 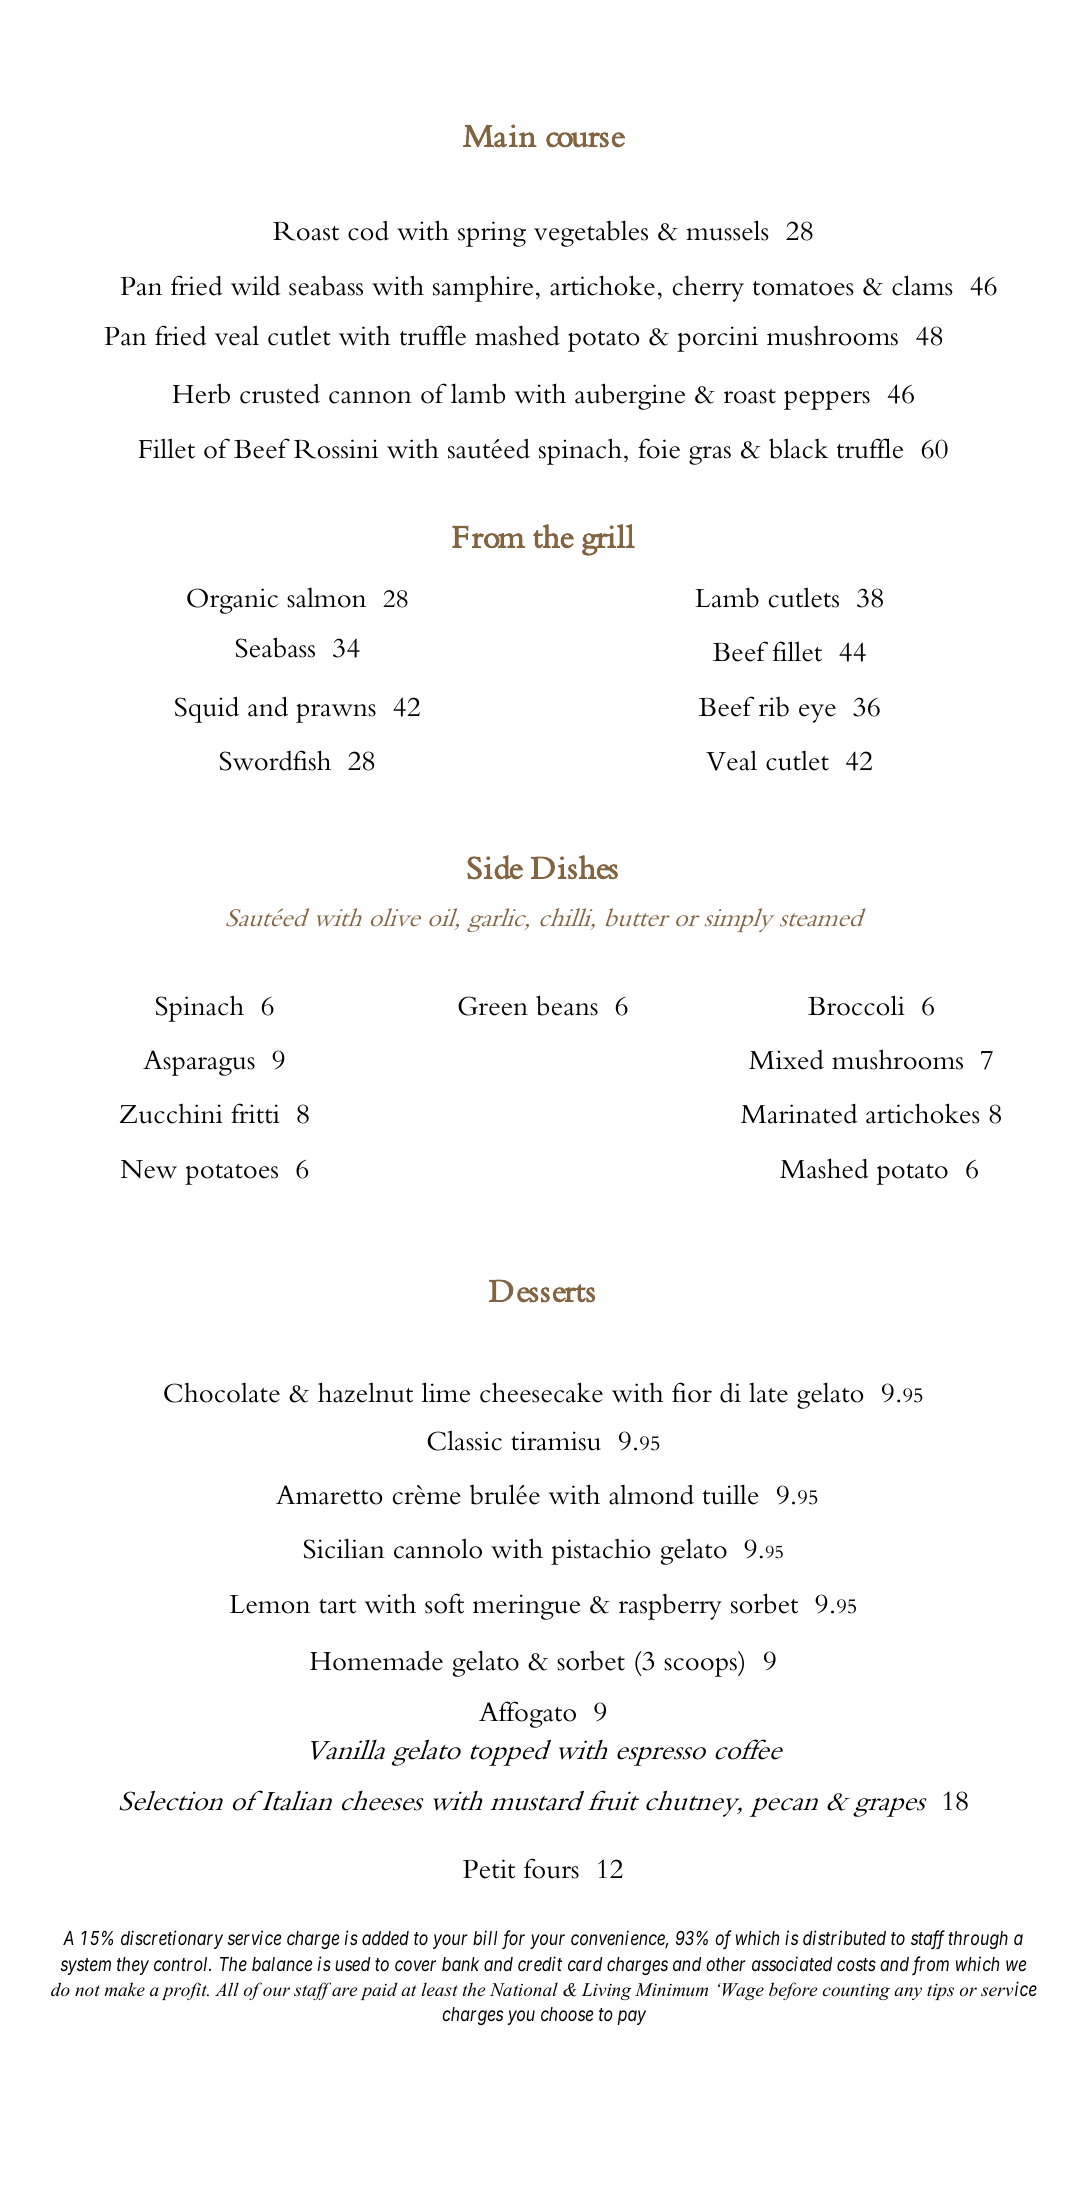 What do you see at coordinates (199, 1063) in the screenshot?
I see `Asparagus` at bounding box center [199, 1063].
